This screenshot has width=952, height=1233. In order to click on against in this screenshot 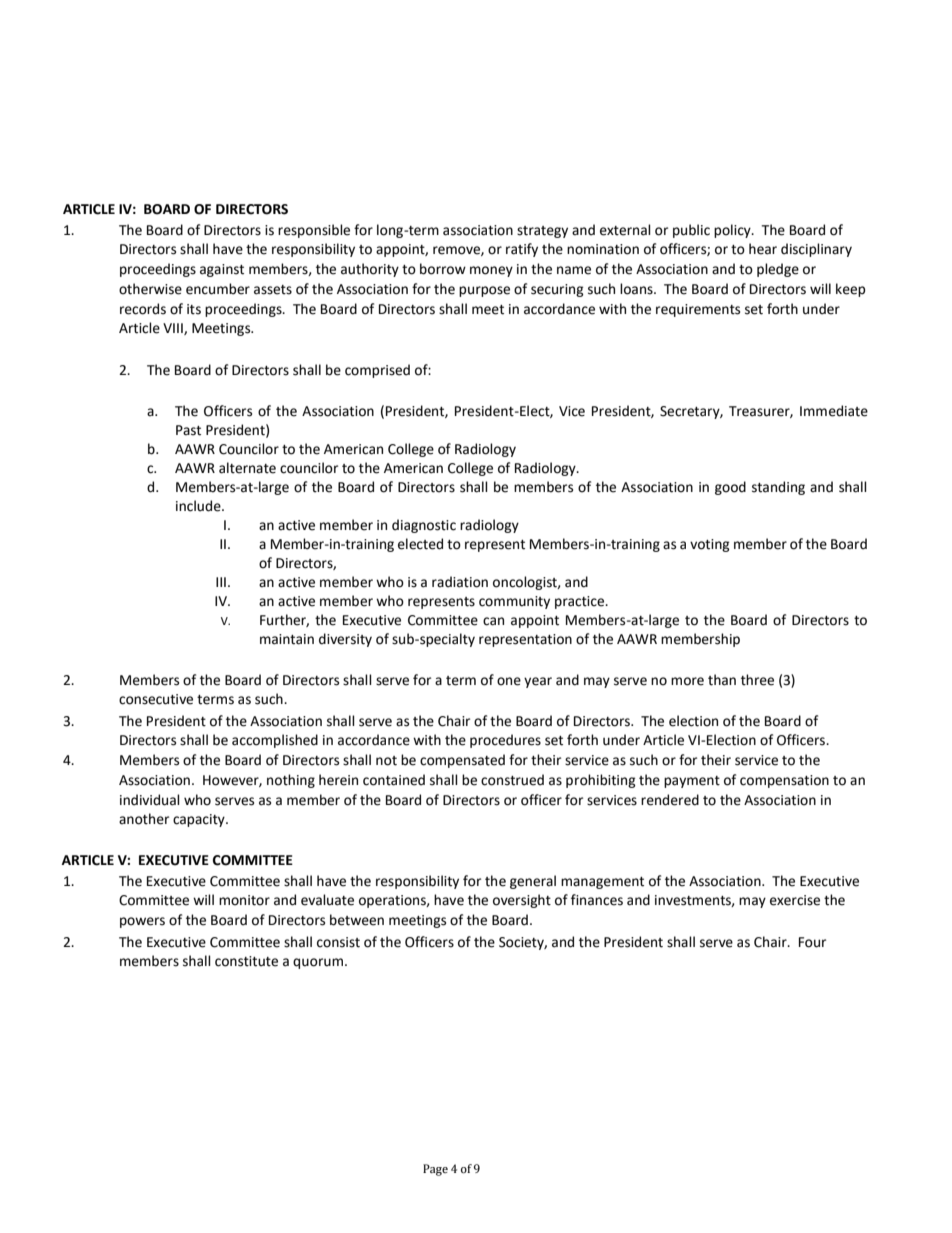, I will do `click(222, 270)`.
